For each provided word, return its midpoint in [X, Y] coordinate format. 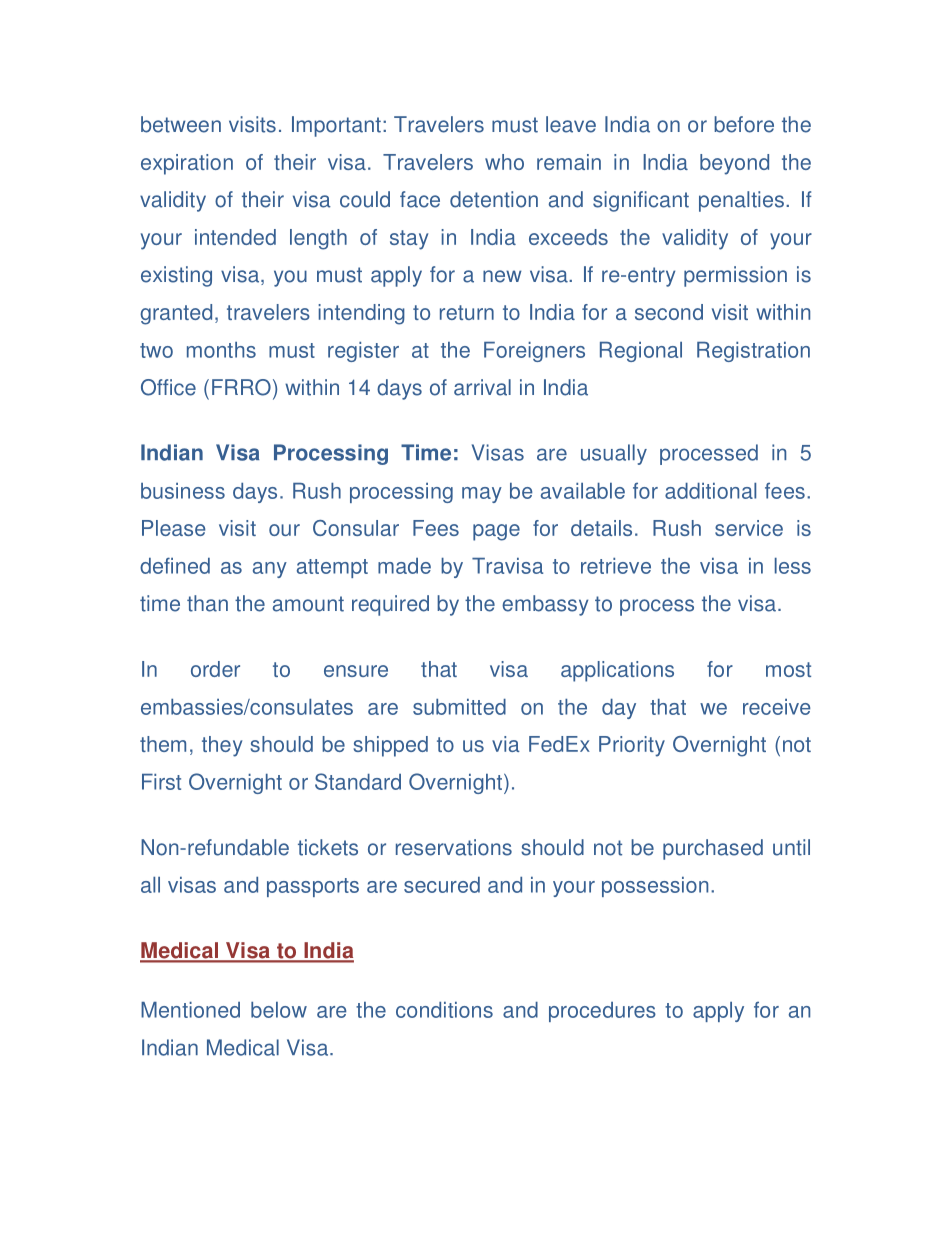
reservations [454, 847]
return [467, 312]
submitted [459, 707]
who [504, 162]
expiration [187, 164]
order [215, 669]
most [788, 669]
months [221, 350]
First [161, 782]
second [669, 312]
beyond [734, 164]
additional [710, 491]
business [183, 491]
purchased [713, 849]
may [482, 495]
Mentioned [190, 1010]
